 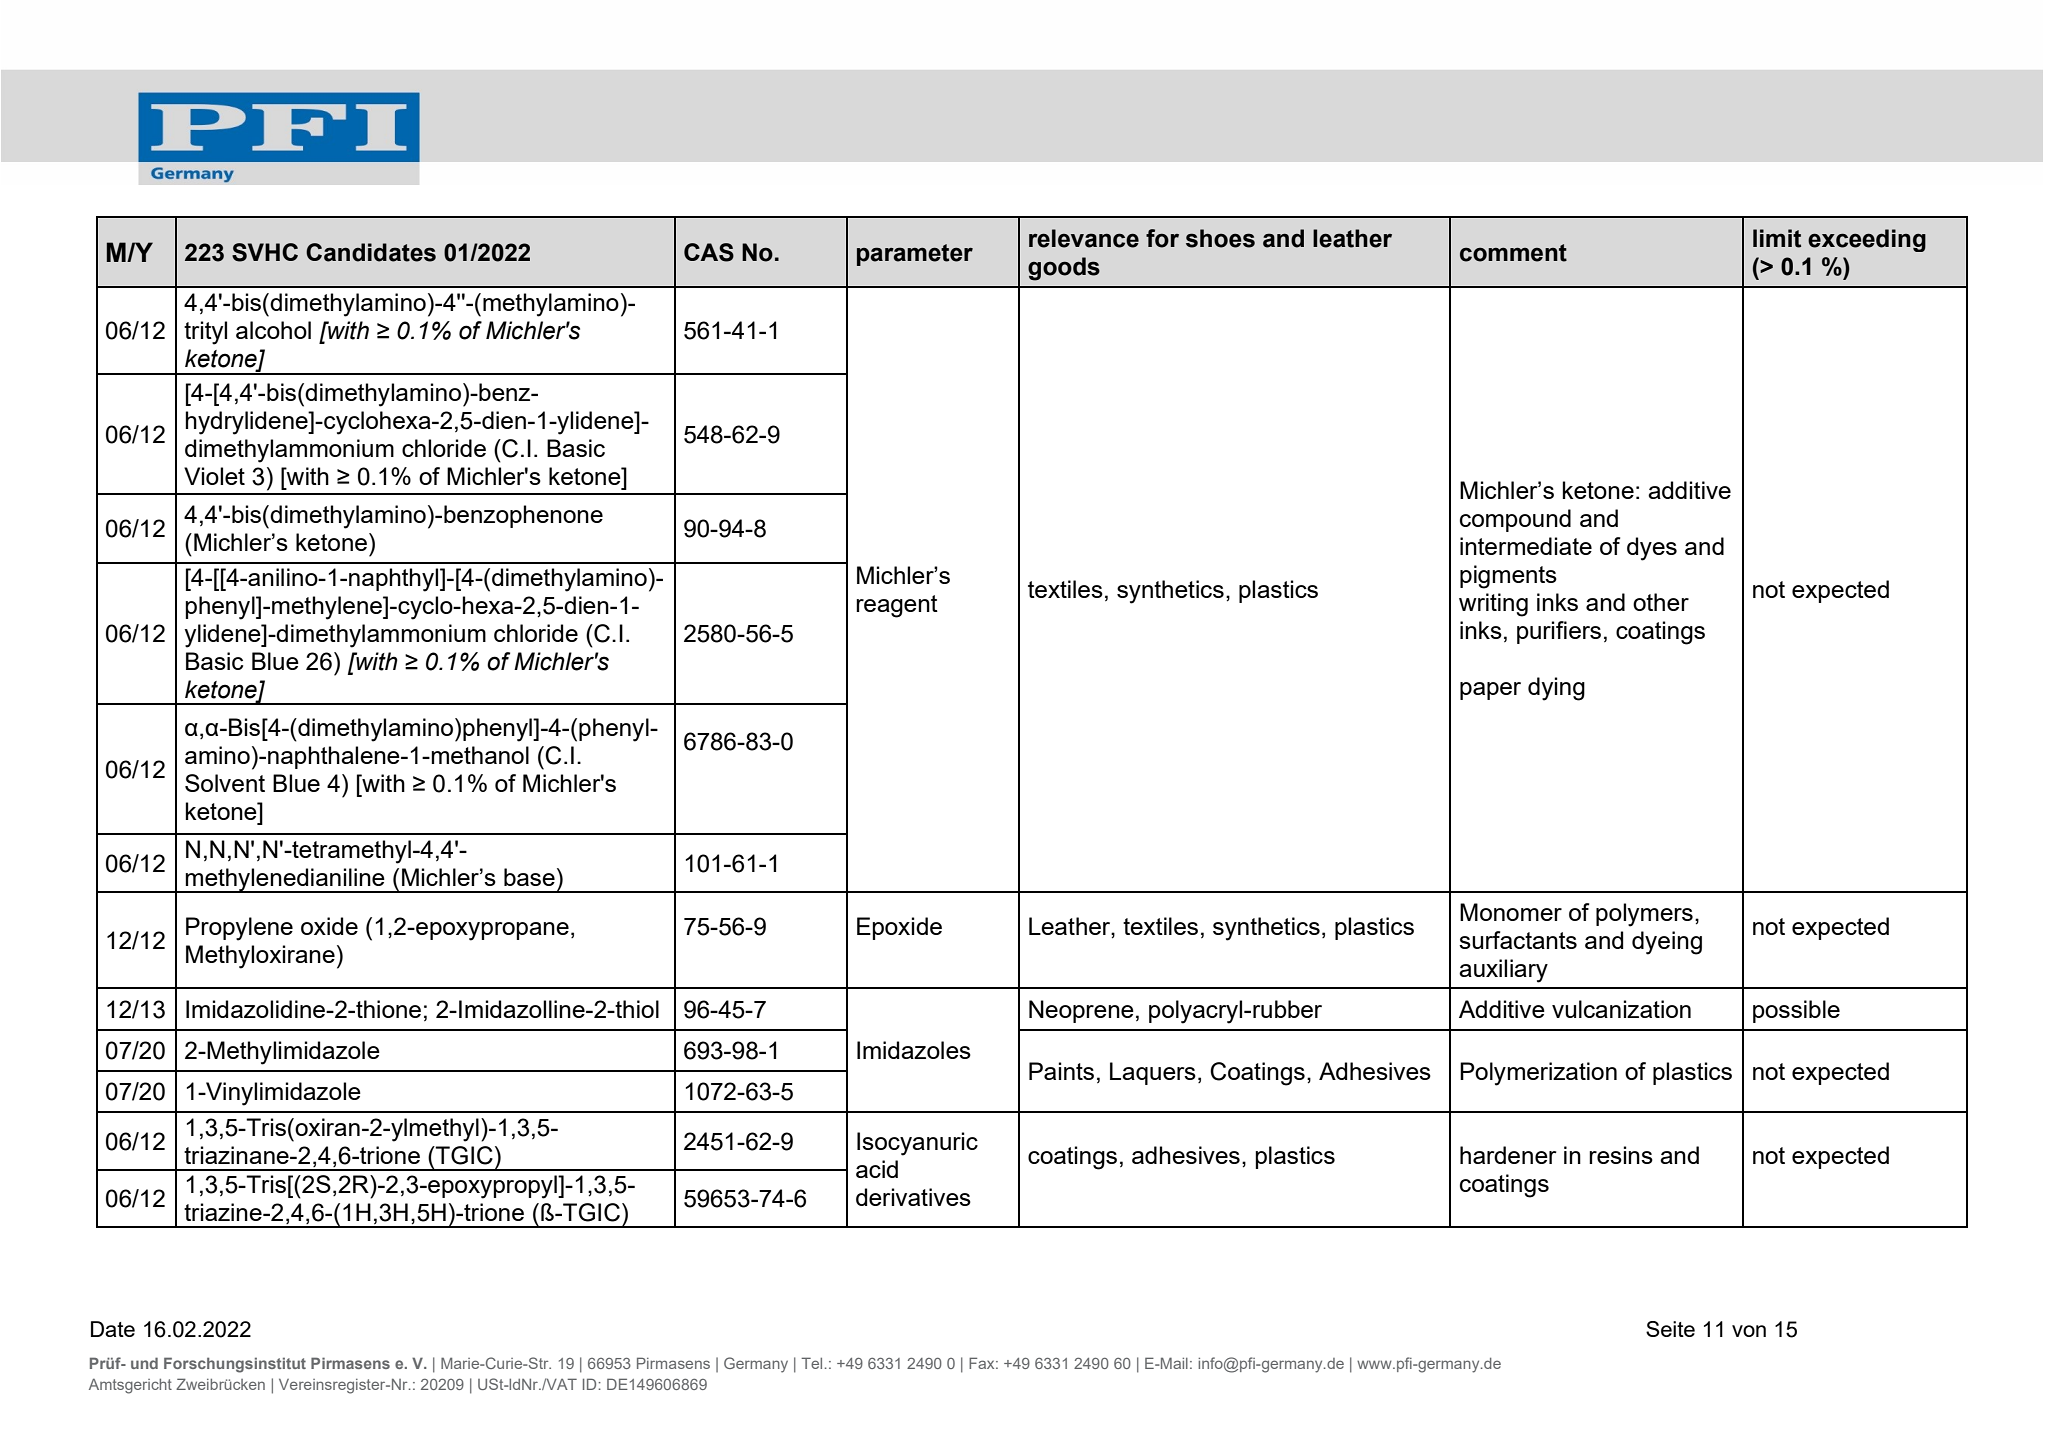 What do you see at coordinates (1652, 549) in the page?
I see `dyes` at bounding box center [1652, 549].
